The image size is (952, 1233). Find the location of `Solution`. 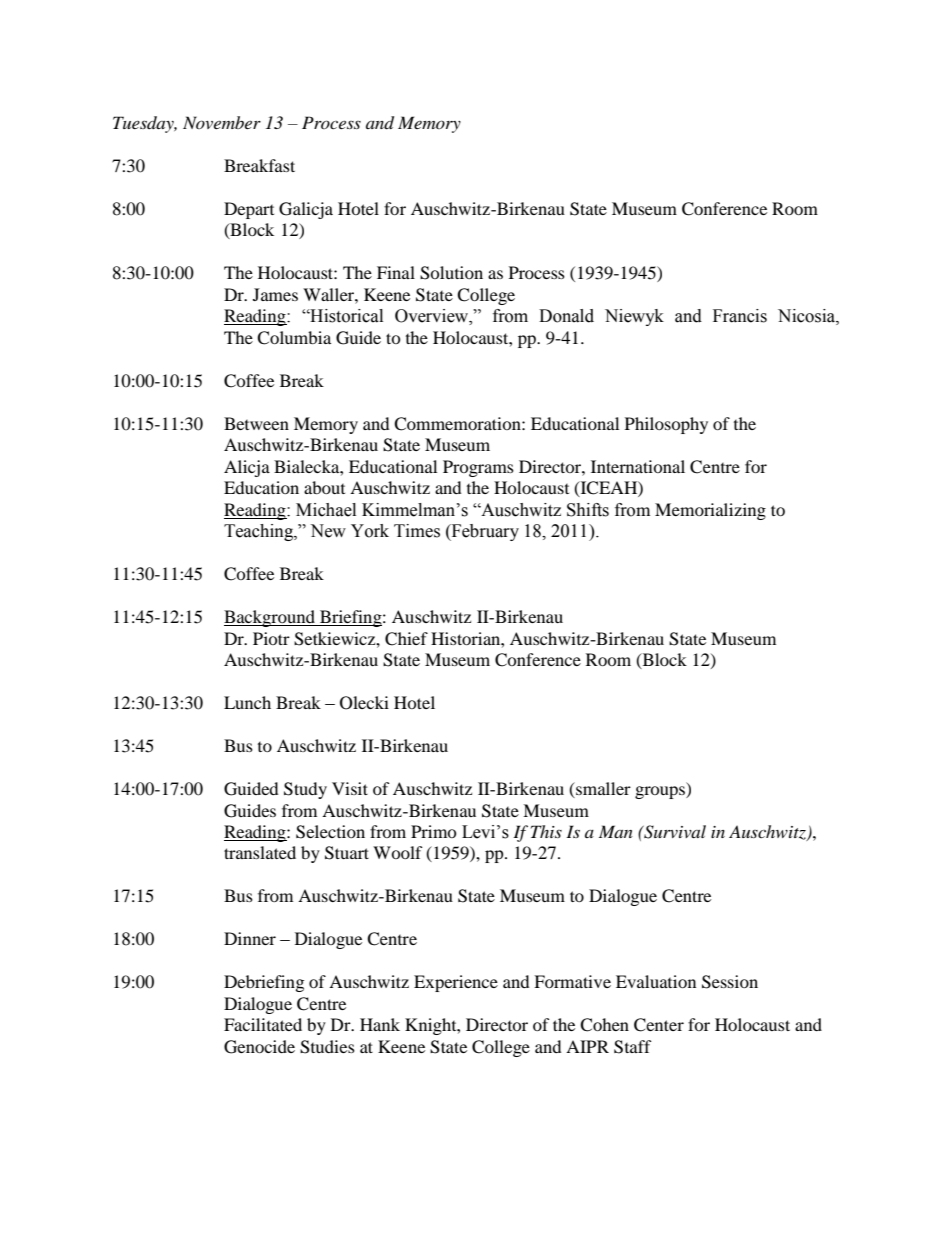

Solution is located at coordinates (451, 273).
